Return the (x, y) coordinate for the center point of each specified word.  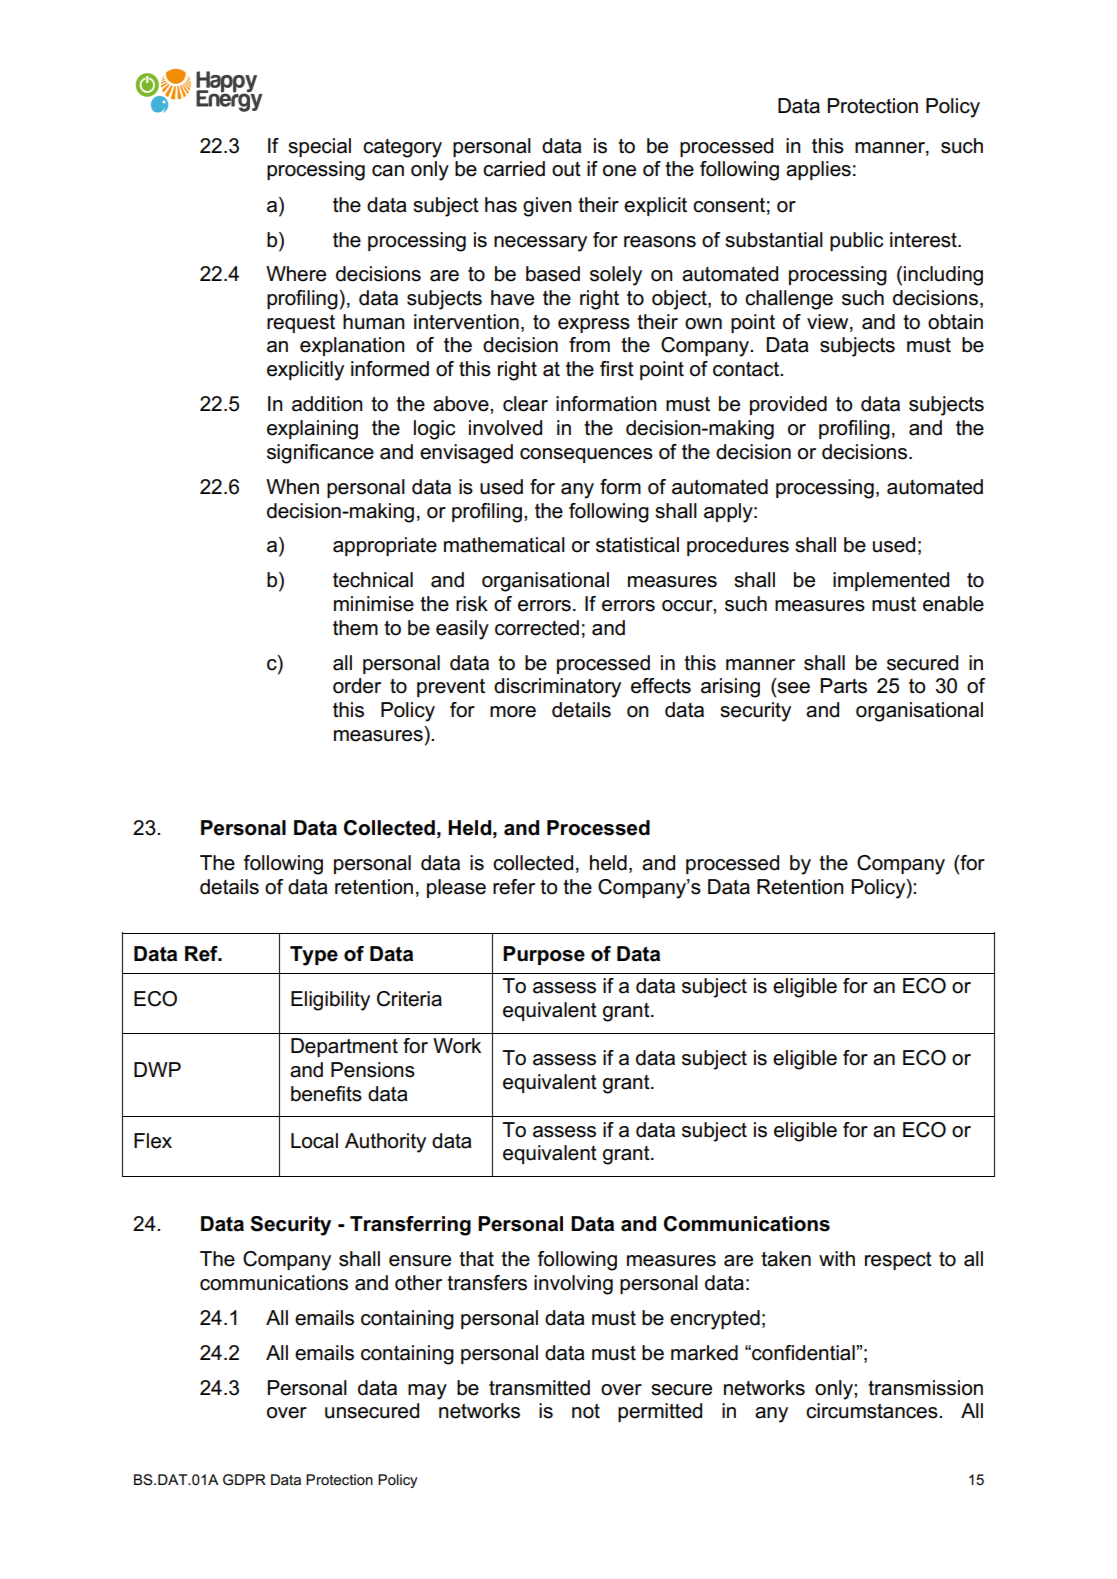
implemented (891, 581)
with (837, 1258)
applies (818, 170)
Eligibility (330, 1001)
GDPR (244, 1479)
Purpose (544, 955)
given (547, 207)
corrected (537, 628)
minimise (374, 604)
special (319, 147)
